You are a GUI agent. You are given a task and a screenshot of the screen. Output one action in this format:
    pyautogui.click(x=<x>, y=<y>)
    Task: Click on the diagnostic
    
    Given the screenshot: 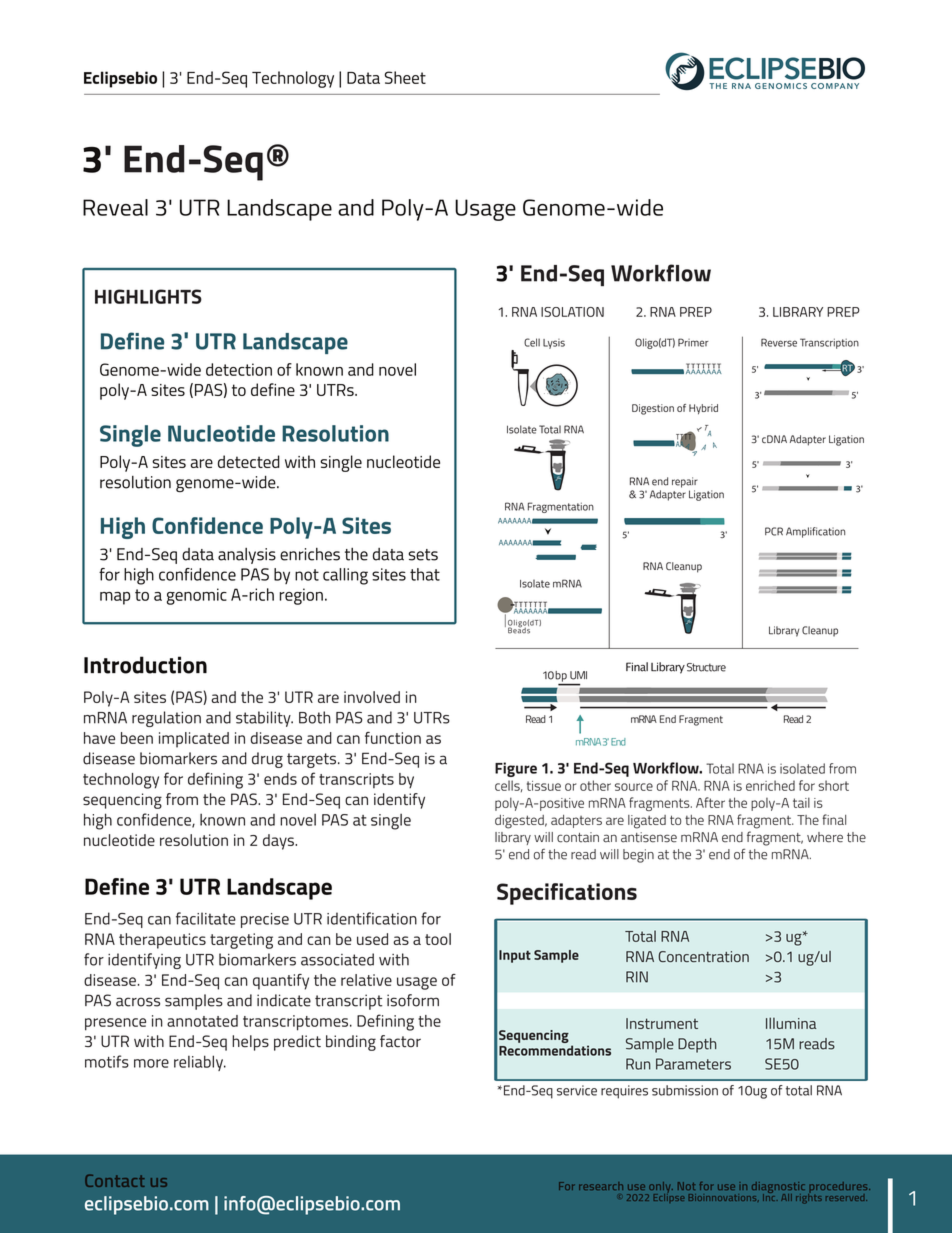 What is the action you would take?
    pyautogui.click(x=778, y=1189)
